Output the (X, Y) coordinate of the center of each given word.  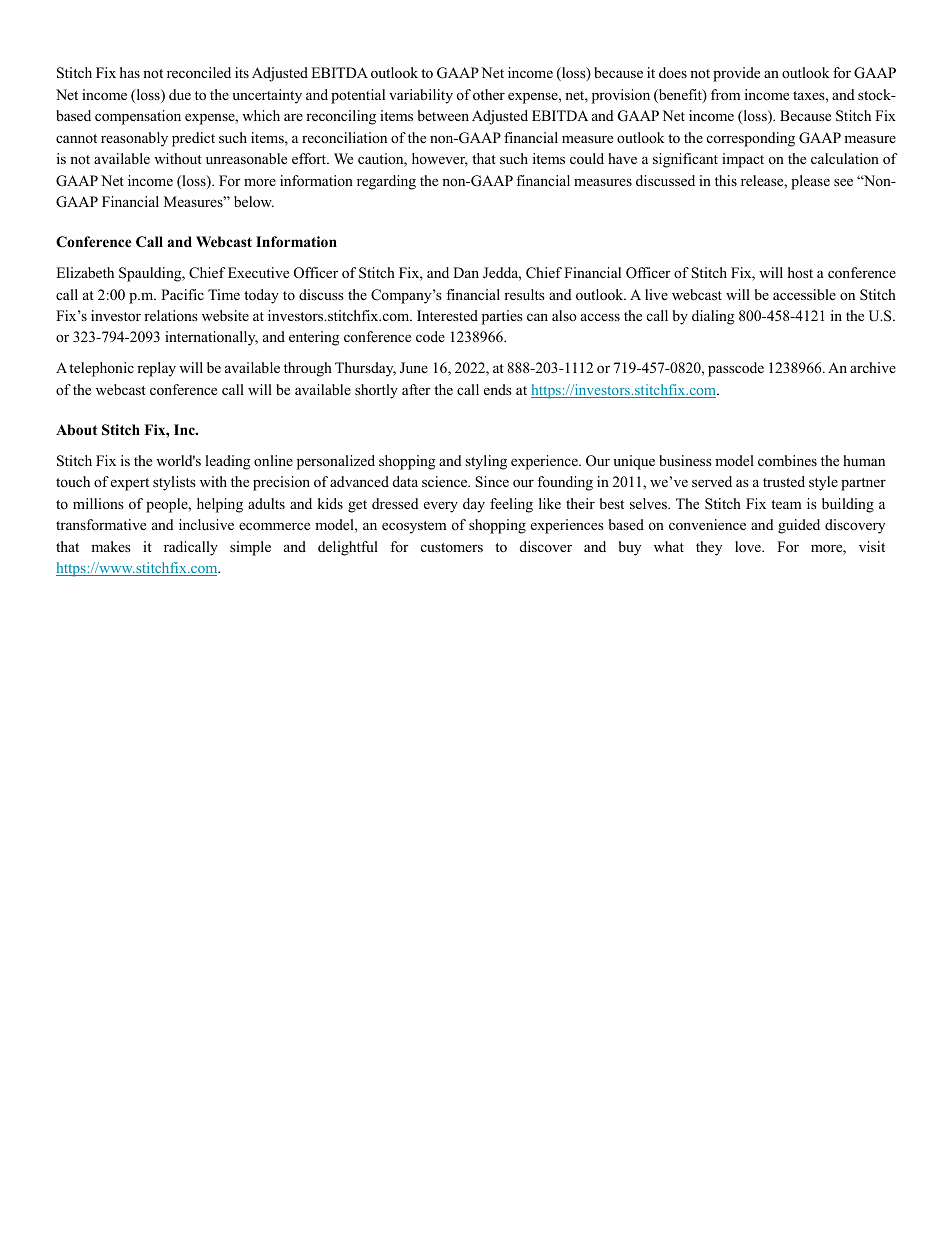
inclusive (206, 524)
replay (156, 369)
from (726, 94)
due (180, 94)
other (489, 94)
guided (799, 526)
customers (452, 547)
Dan (466, 272)
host (800, 272)
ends (498, 389)
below (254, 201)
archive (873, 367)
